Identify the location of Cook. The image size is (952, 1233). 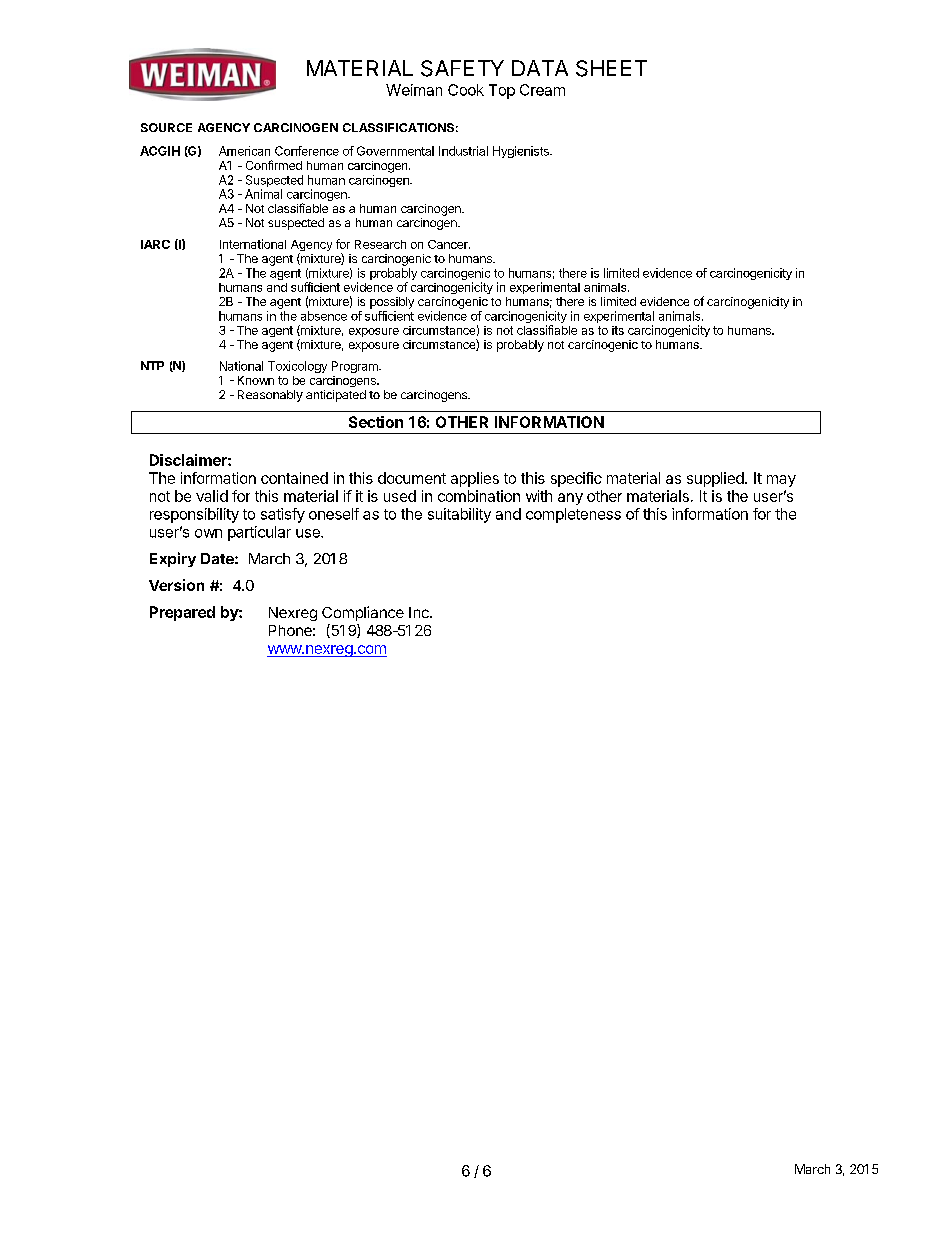
(466, 90).
